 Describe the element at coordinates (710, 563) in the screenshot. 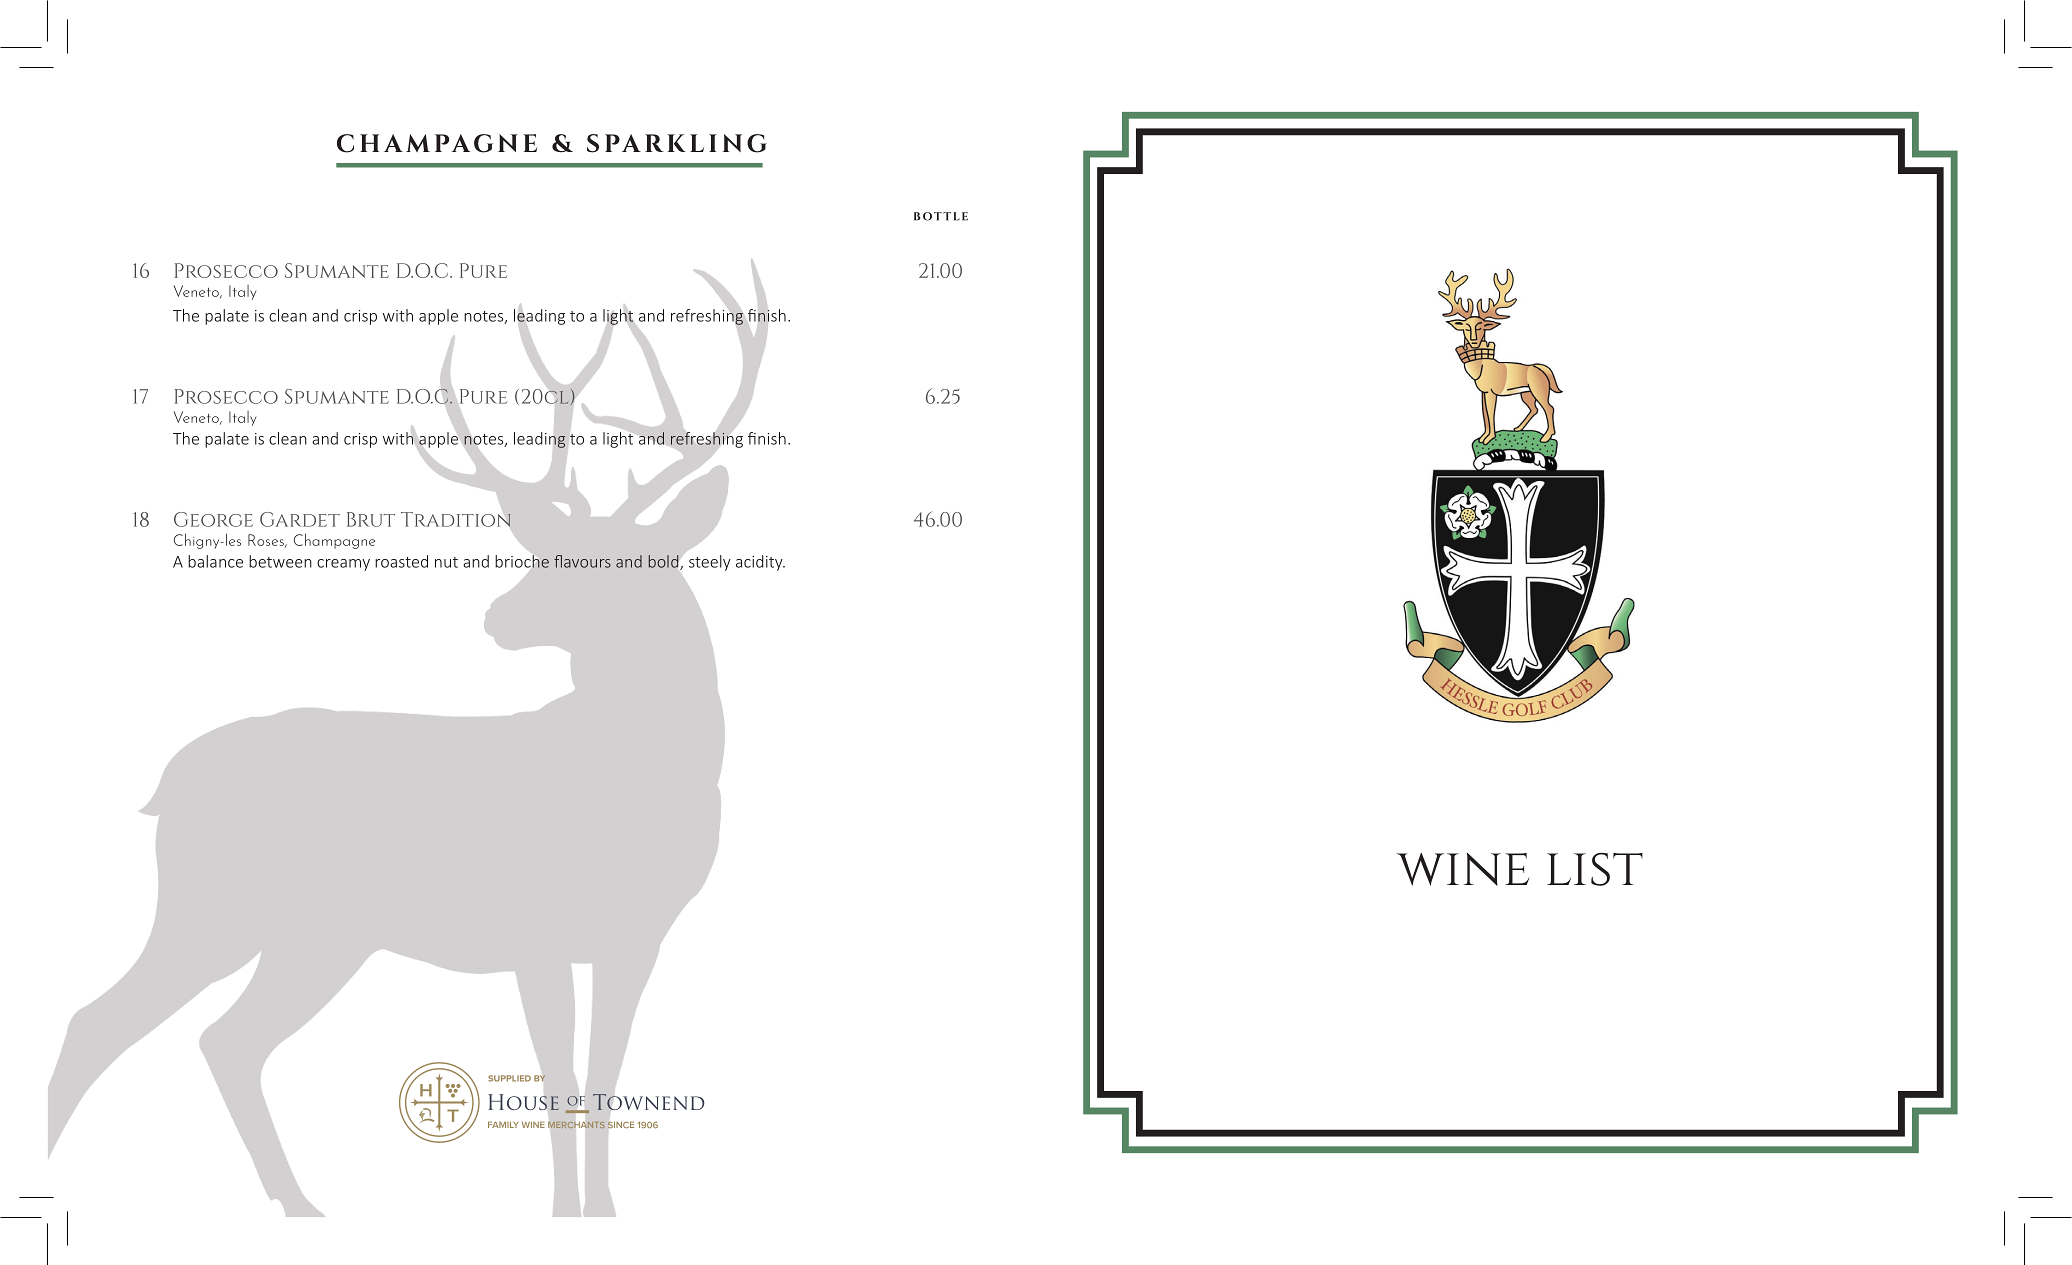

I see `steely` at that location.
